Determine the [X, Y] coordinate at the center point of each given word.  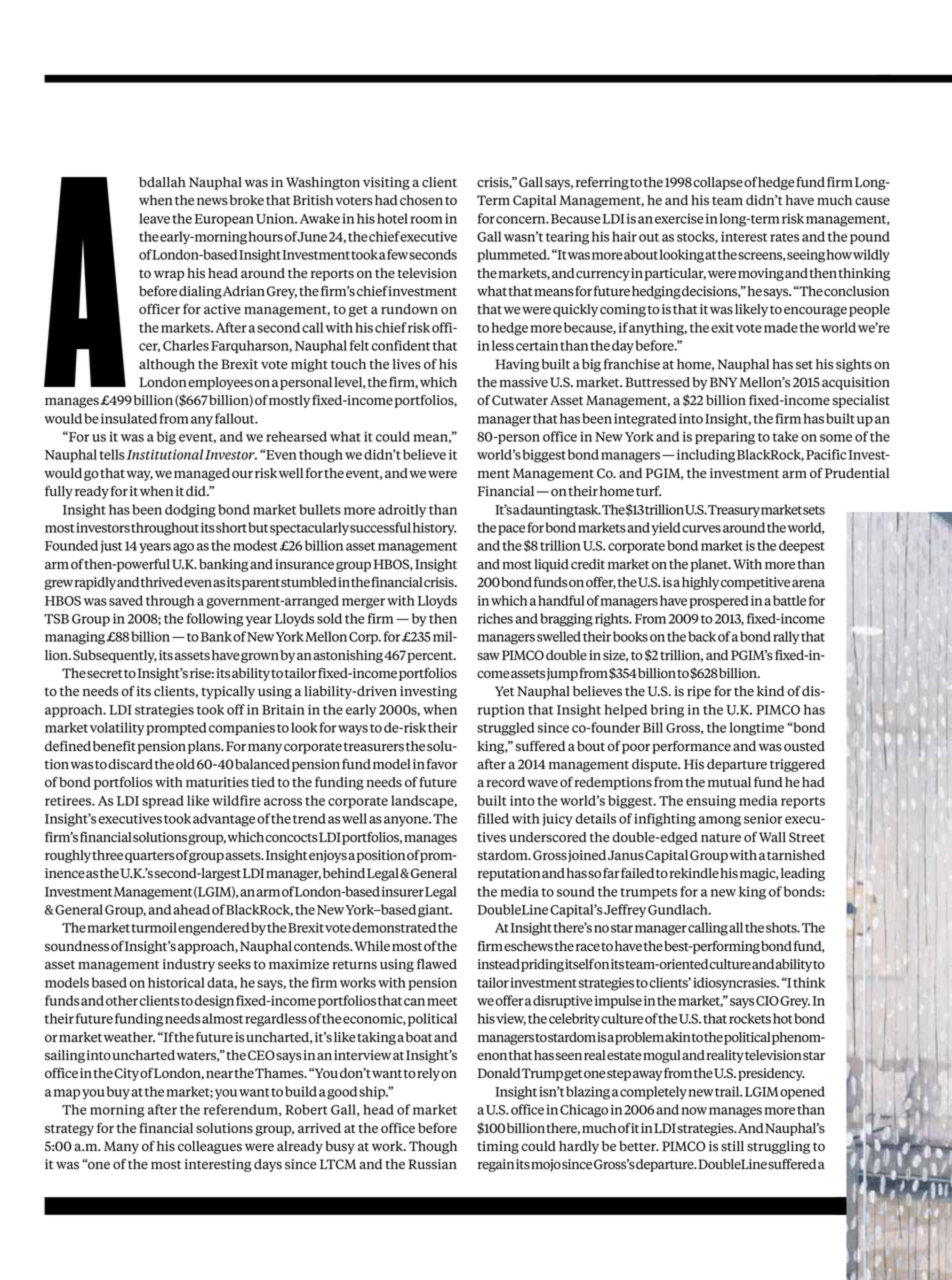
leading [803, 874]
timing [498, 1147]
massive [523, 382]
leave [154, 218]
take [785, 436]
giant [435, 911]
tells [112, 454]
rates [785, 237]
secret [105, 674]
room [426, 220]
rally [786, 638]
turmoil [154, 927]
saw [488, 656]
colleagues [210, 1147]
